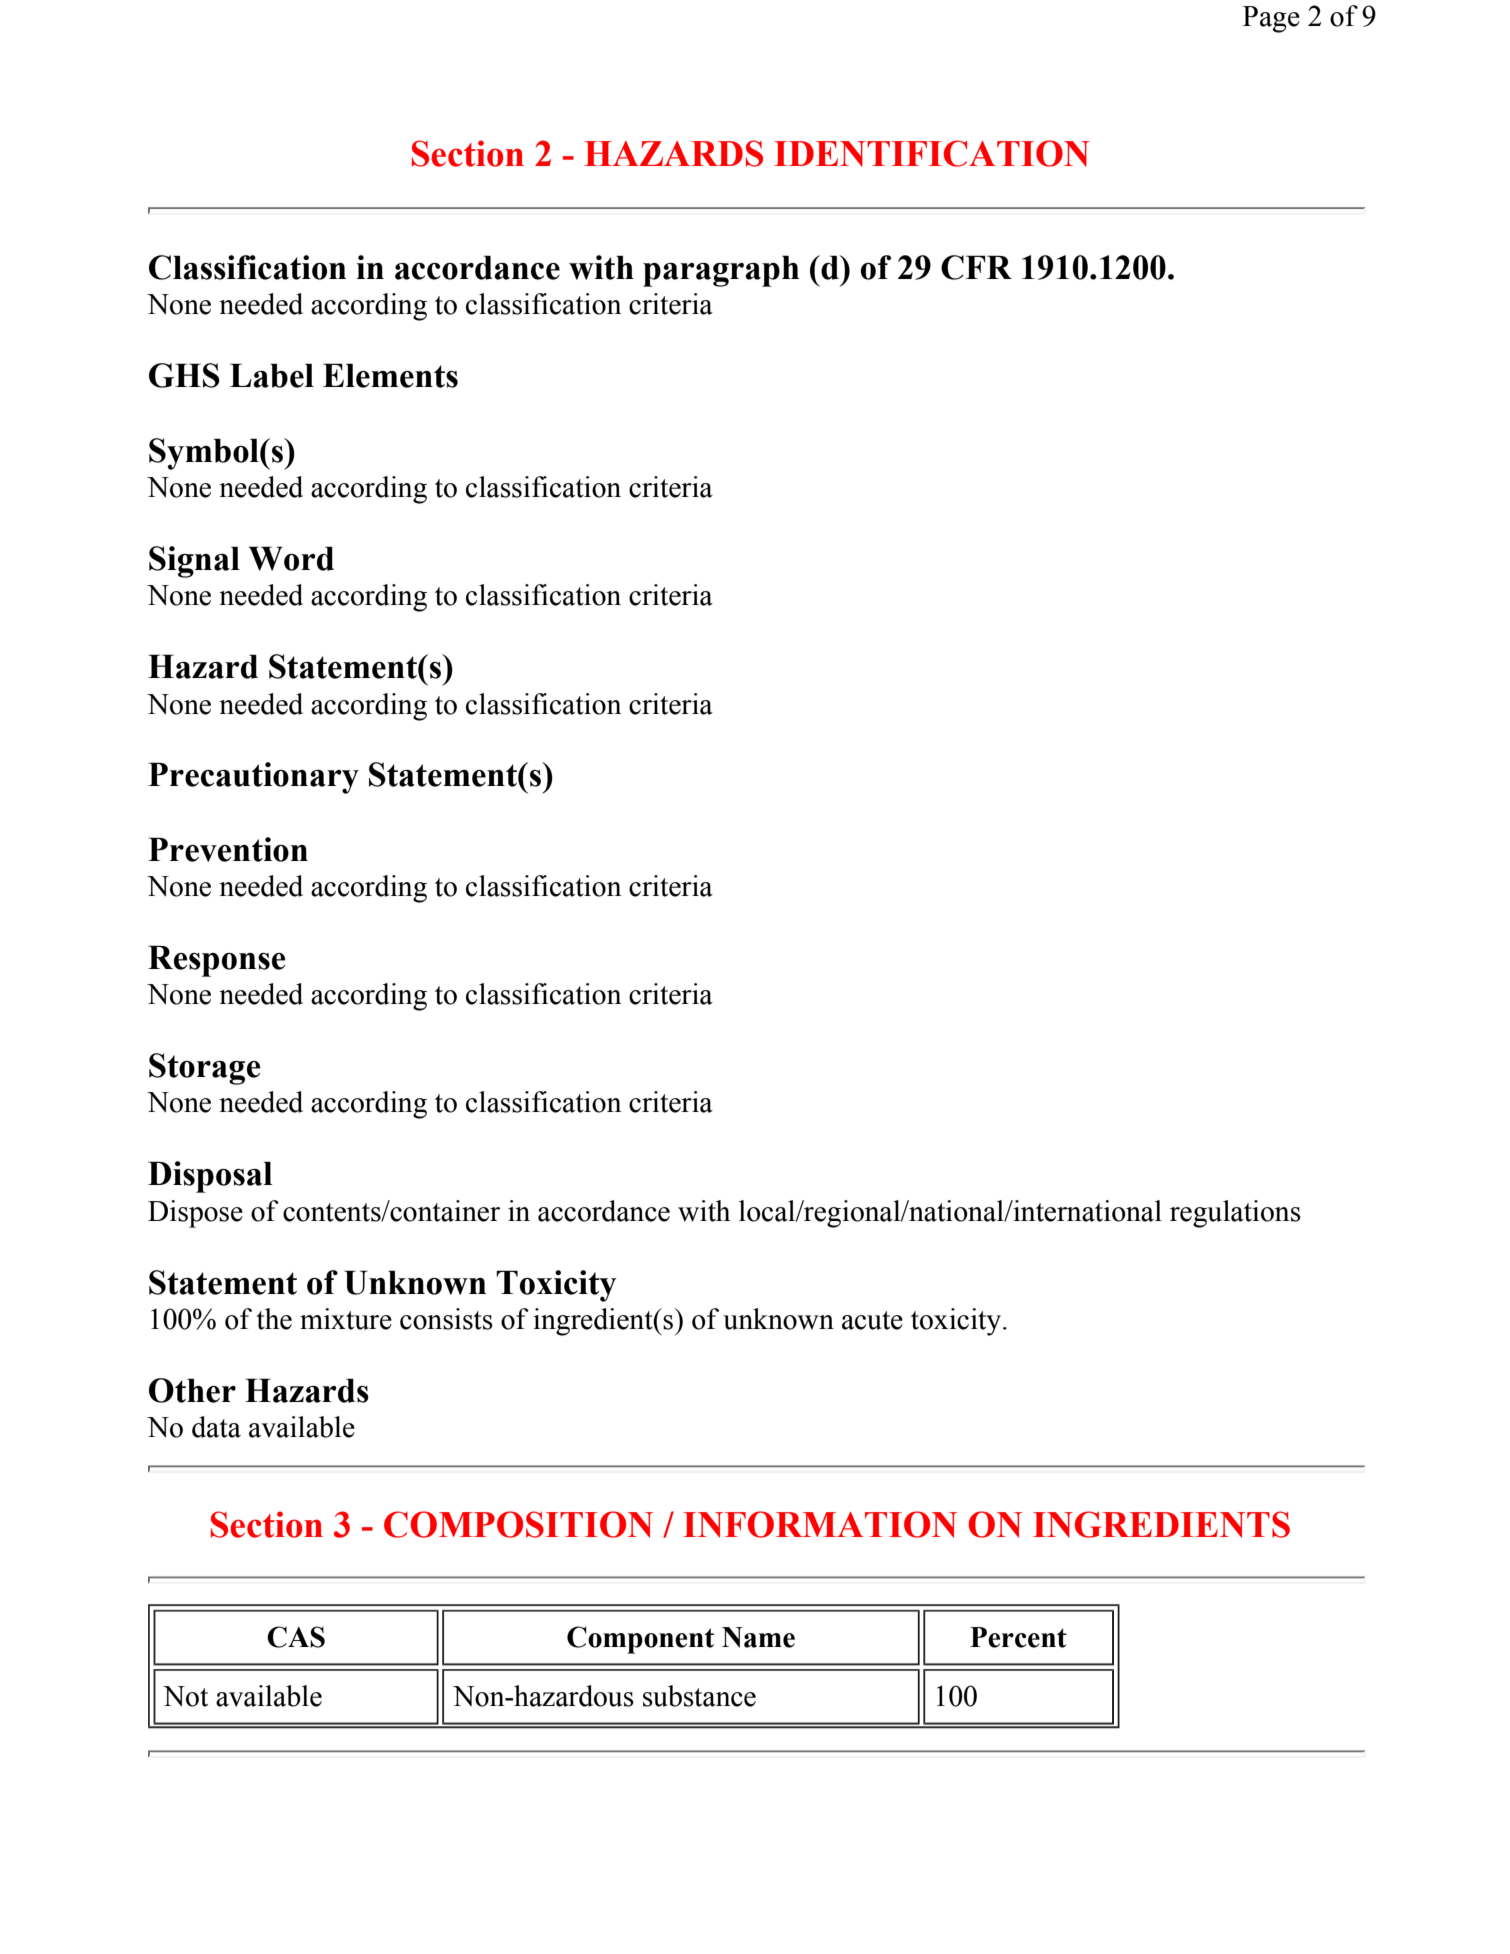  What do you see at coordinates (758, 1637) in the screenshot?
I see `Name` at bounding box center [758, 1637].
